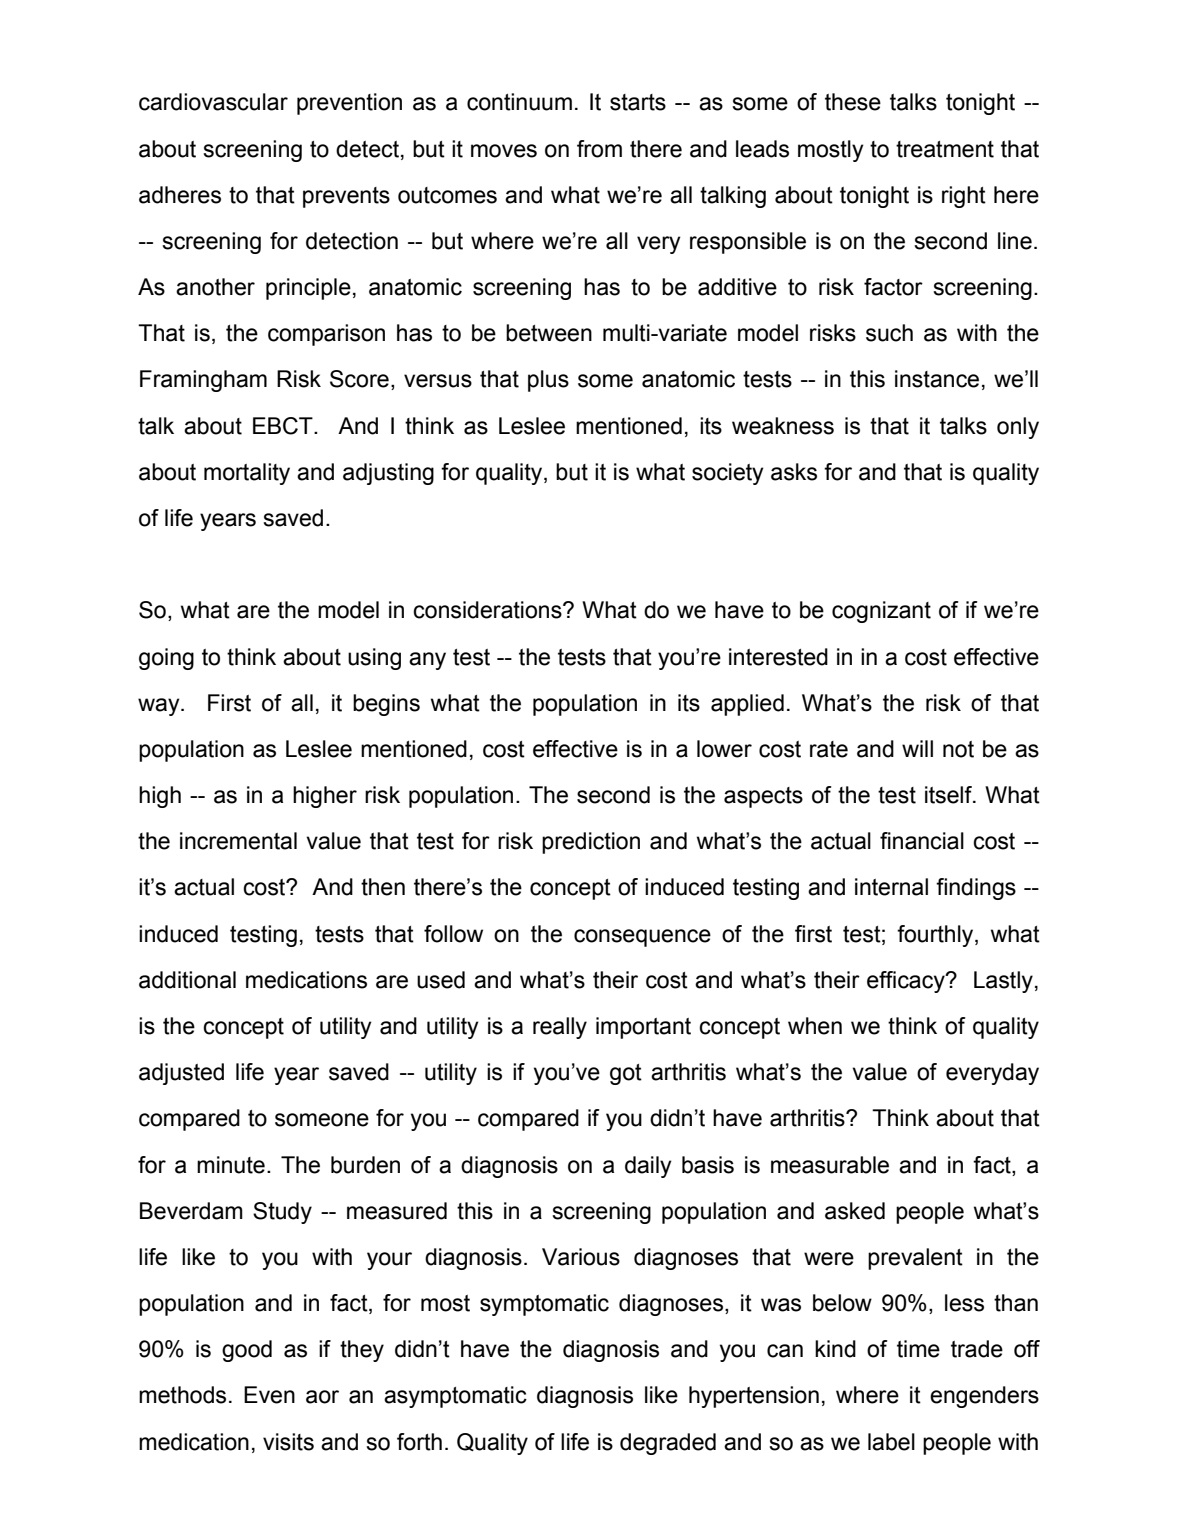 Image resolution: width=1178 pixels, height=1524 pixels. Describe the element at coordinates (668, 1444) in the screenshot. I see `degraded` at that location.
